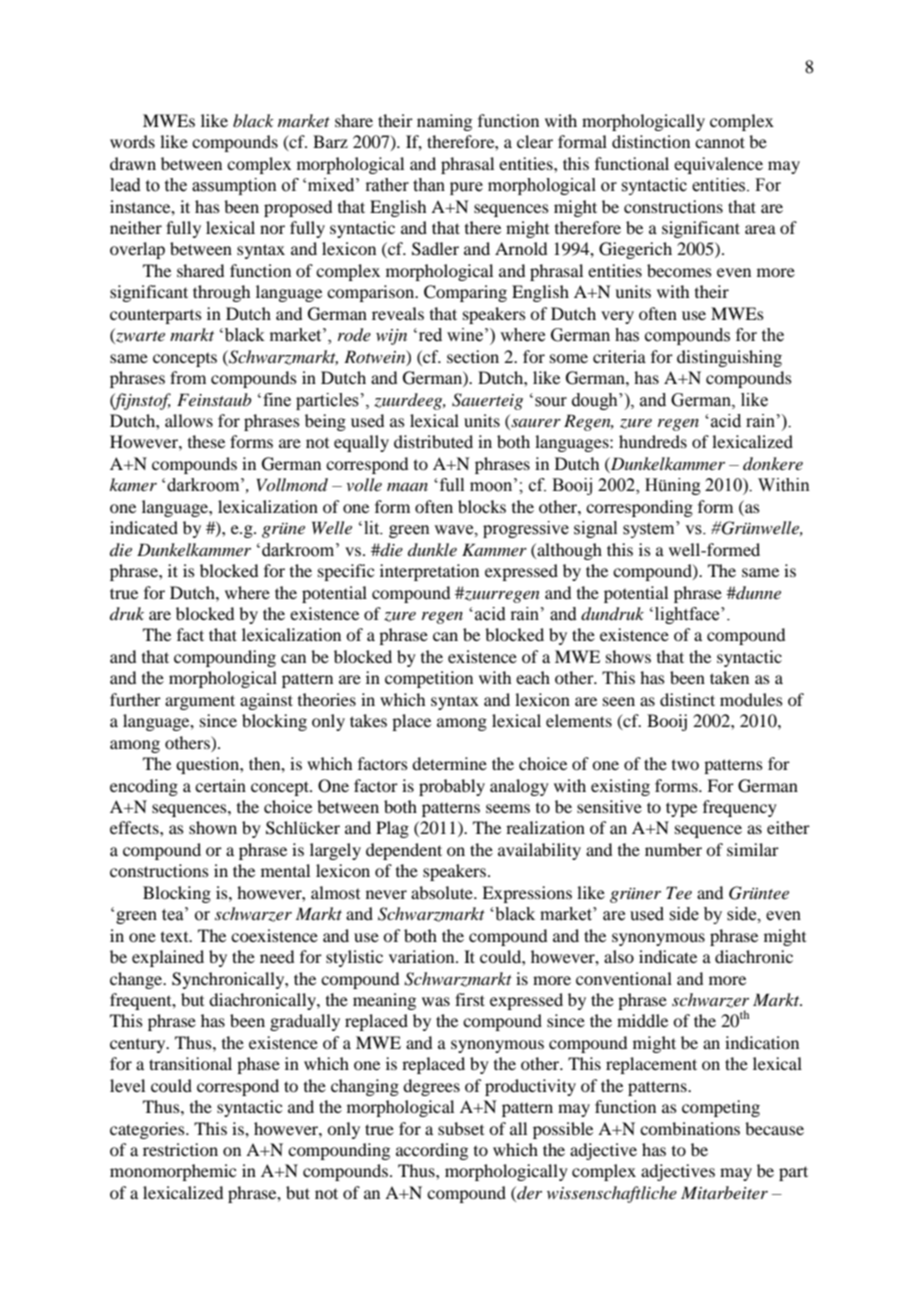 The width and height of the document is (924, 1308). What do you see at coordinates (473, 356) in the document?
I see `section` at bounding box center [473, 356].
